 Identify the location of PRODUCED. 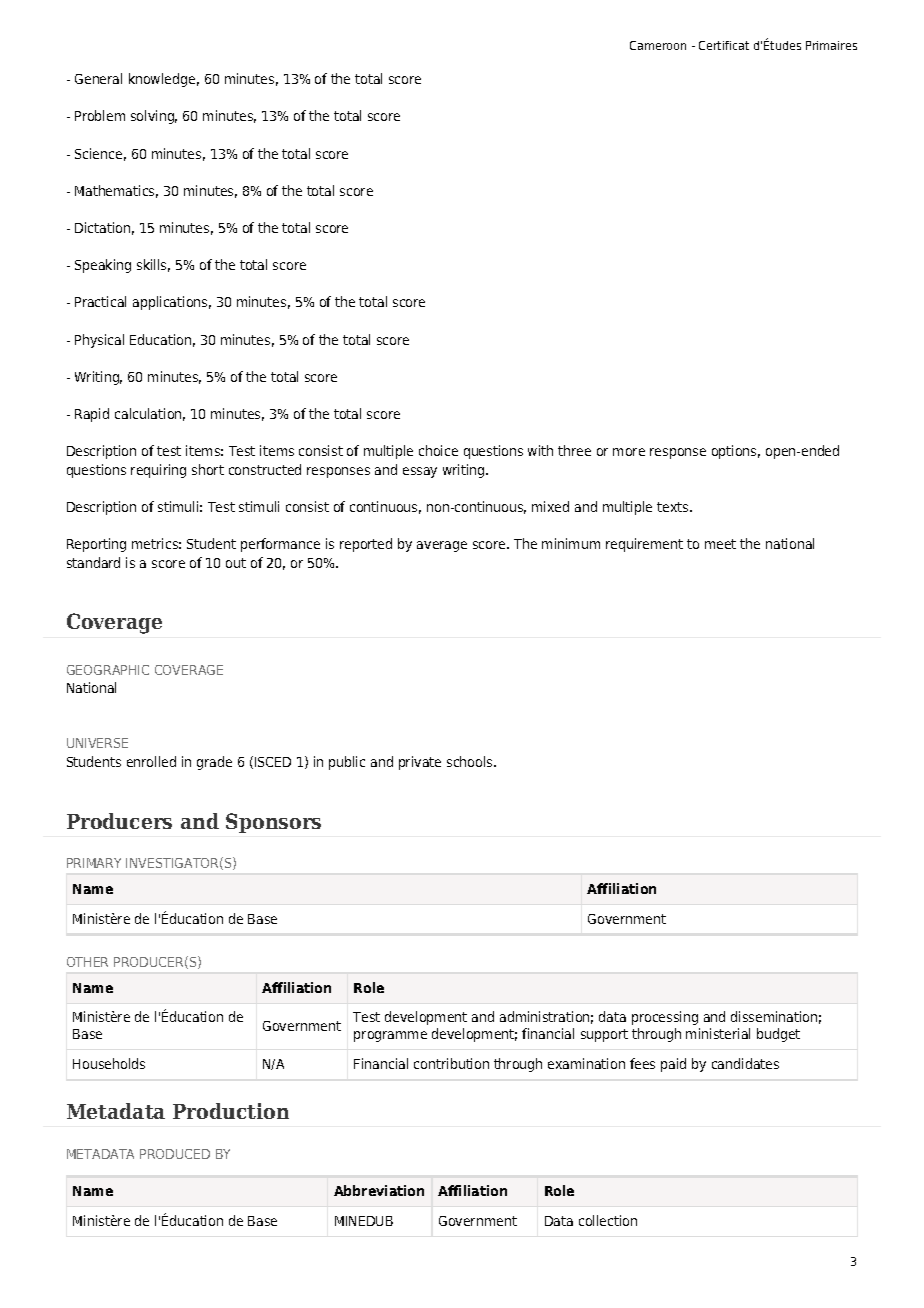
(175, 1154).
